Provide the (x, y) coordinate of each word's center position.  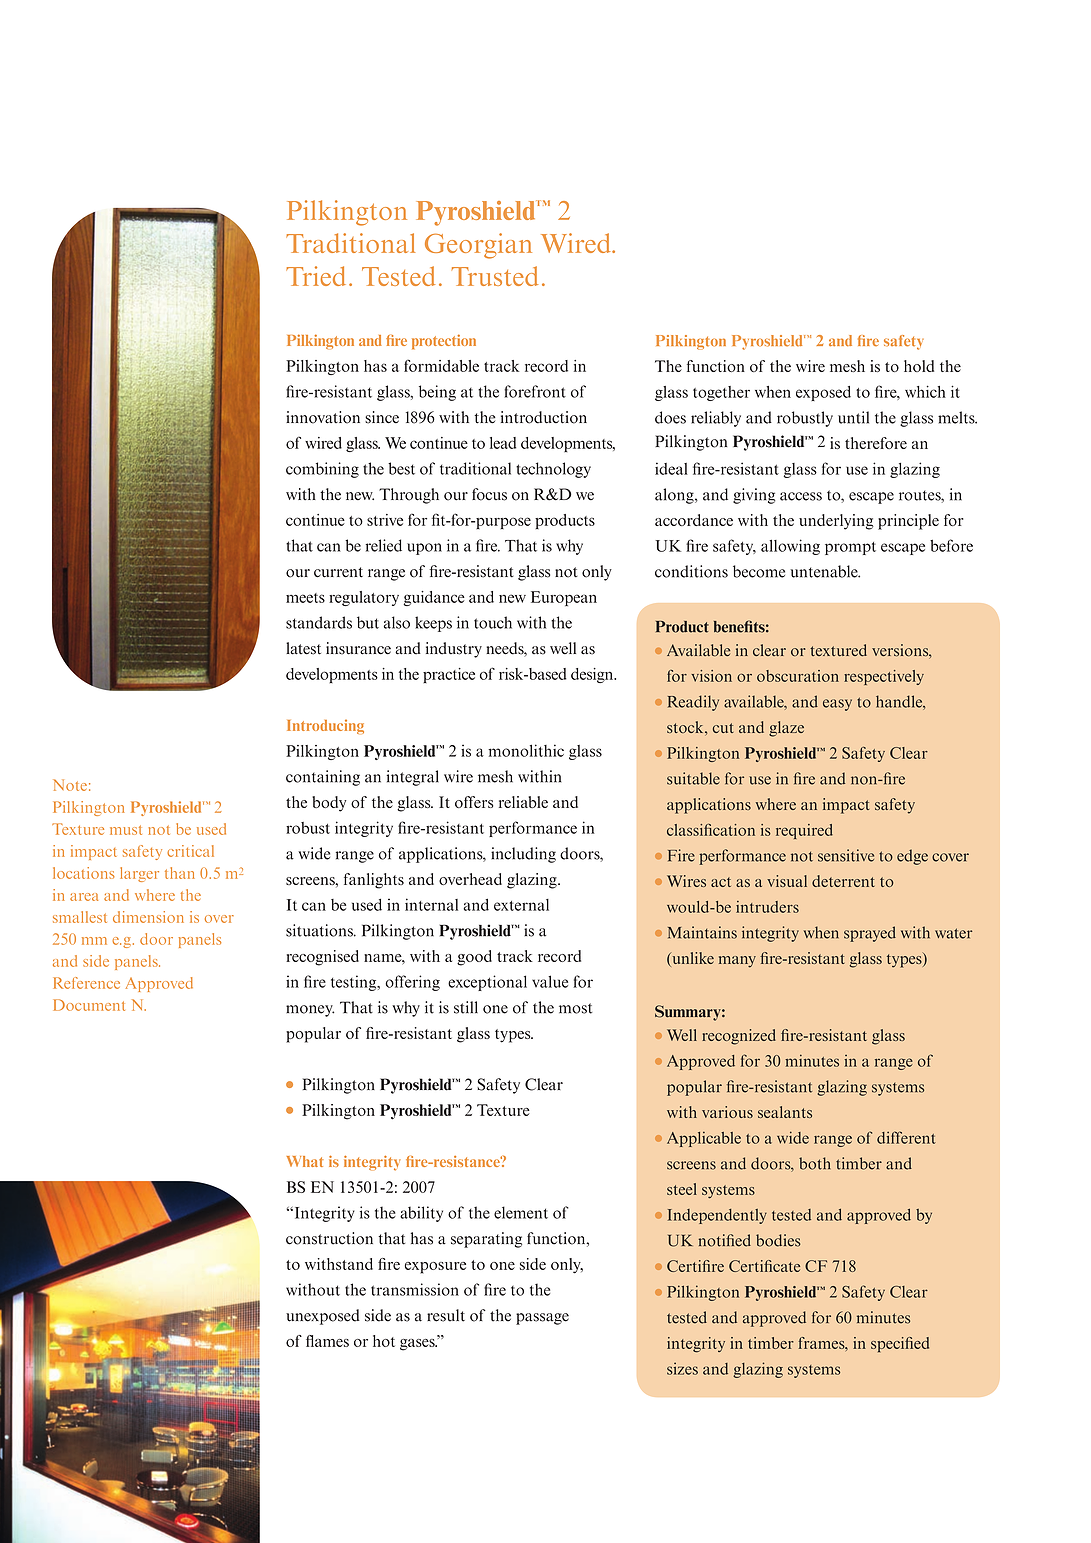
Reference (86, 983)
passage (542, 1319)
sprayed (870, 934)
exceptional (487, 983)
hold (919, 366)
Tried (316, 276)
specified (900, 1345)
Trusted (495, 276)
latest (303, 648)
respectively (884, 677)
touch (493, 622)
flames (327, 1341)
